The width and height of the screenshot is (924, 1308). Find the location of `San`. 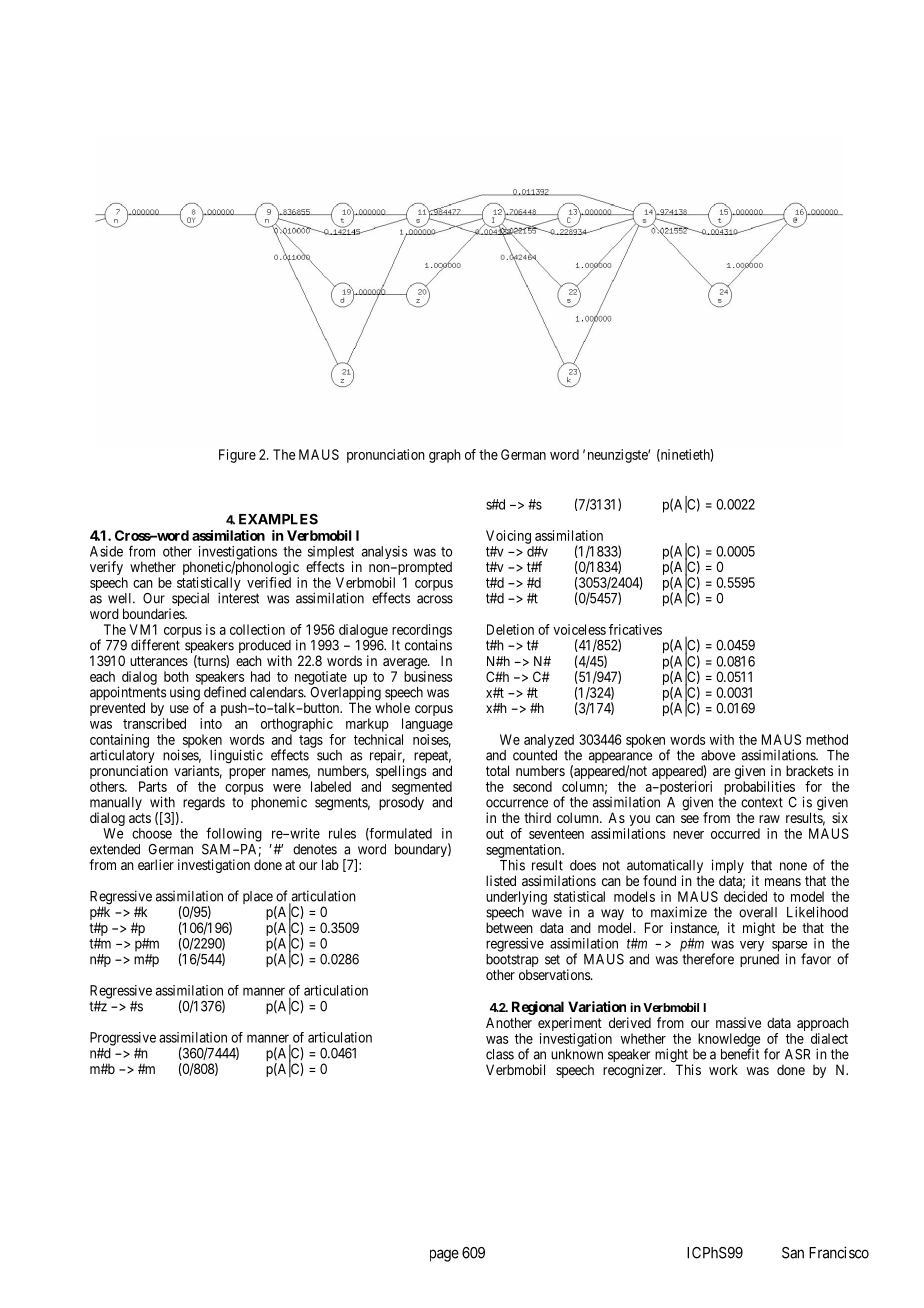

San is located at coordinates (793, 1253).
